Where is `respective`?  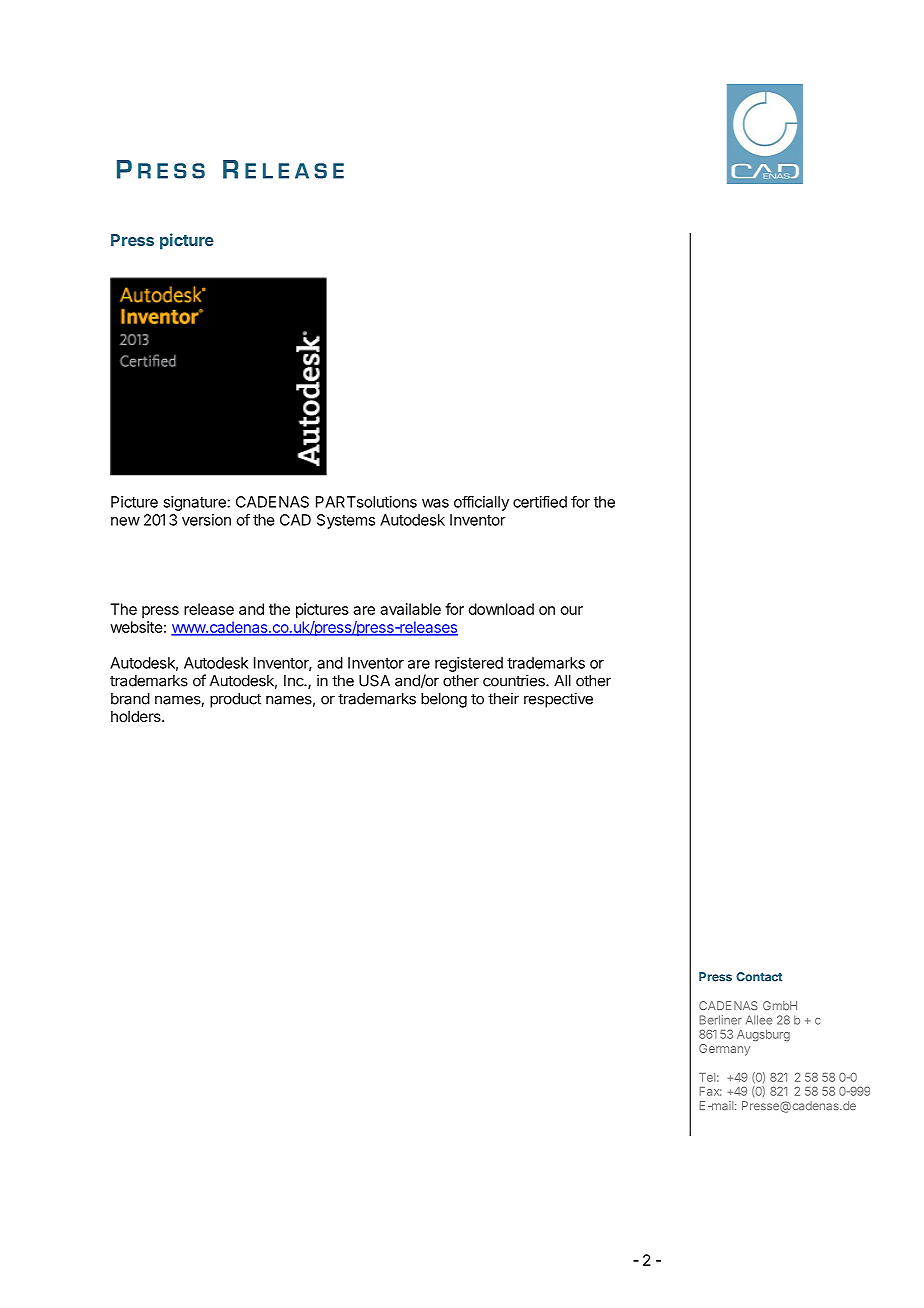 respective is located at coordinates (558, 700).
